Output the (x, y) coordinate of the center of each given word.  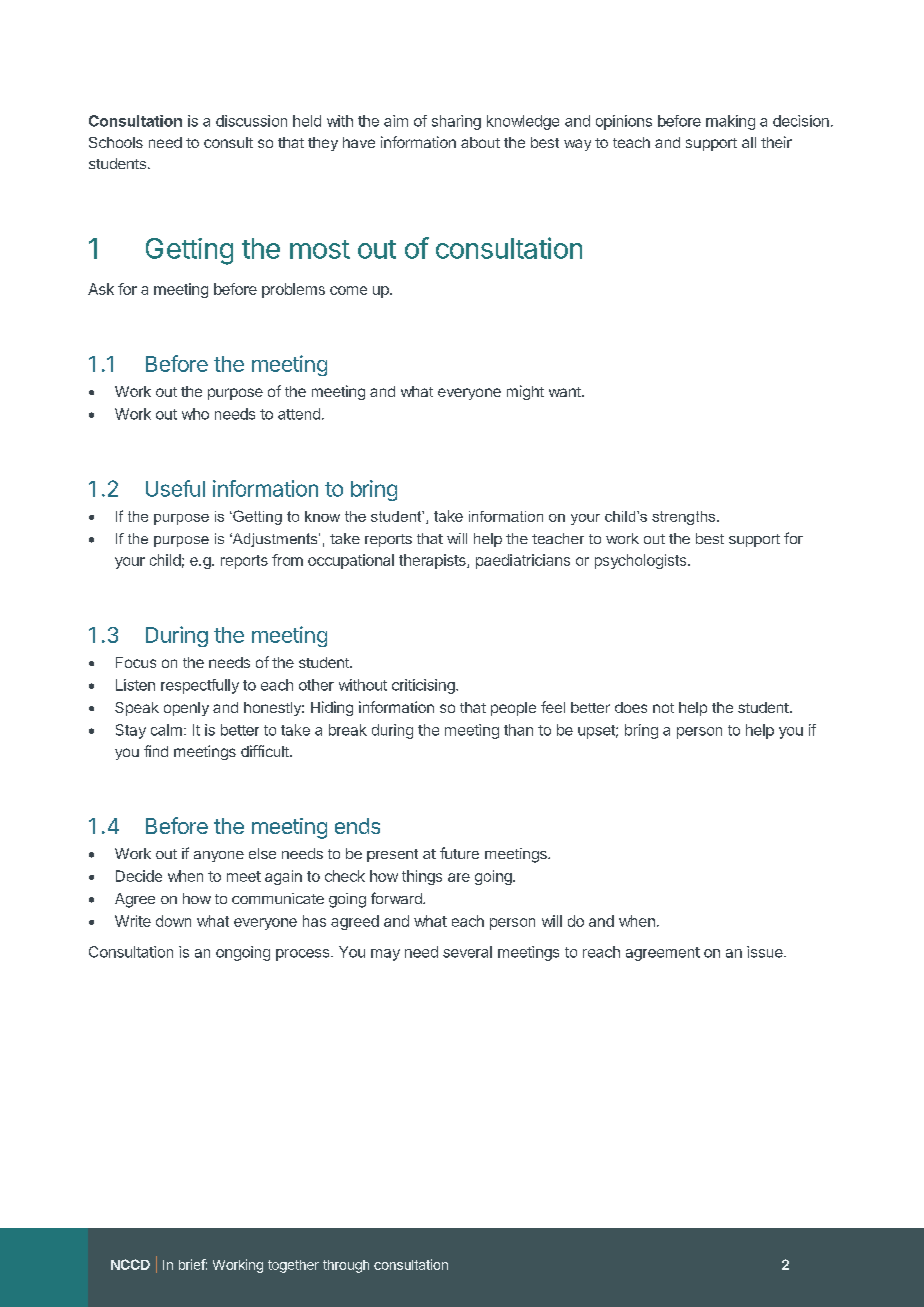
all (749, 142)
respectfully (200, 686)
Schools (116, 142)
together (293, 1266)
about (480, 142)
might (525, 392)
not (663, 708)
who (195, 414)
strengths (685, 518)
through (346, 1266)
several (467, 952)
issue (766, 952)
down (173, 921)
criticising (424, 686)
